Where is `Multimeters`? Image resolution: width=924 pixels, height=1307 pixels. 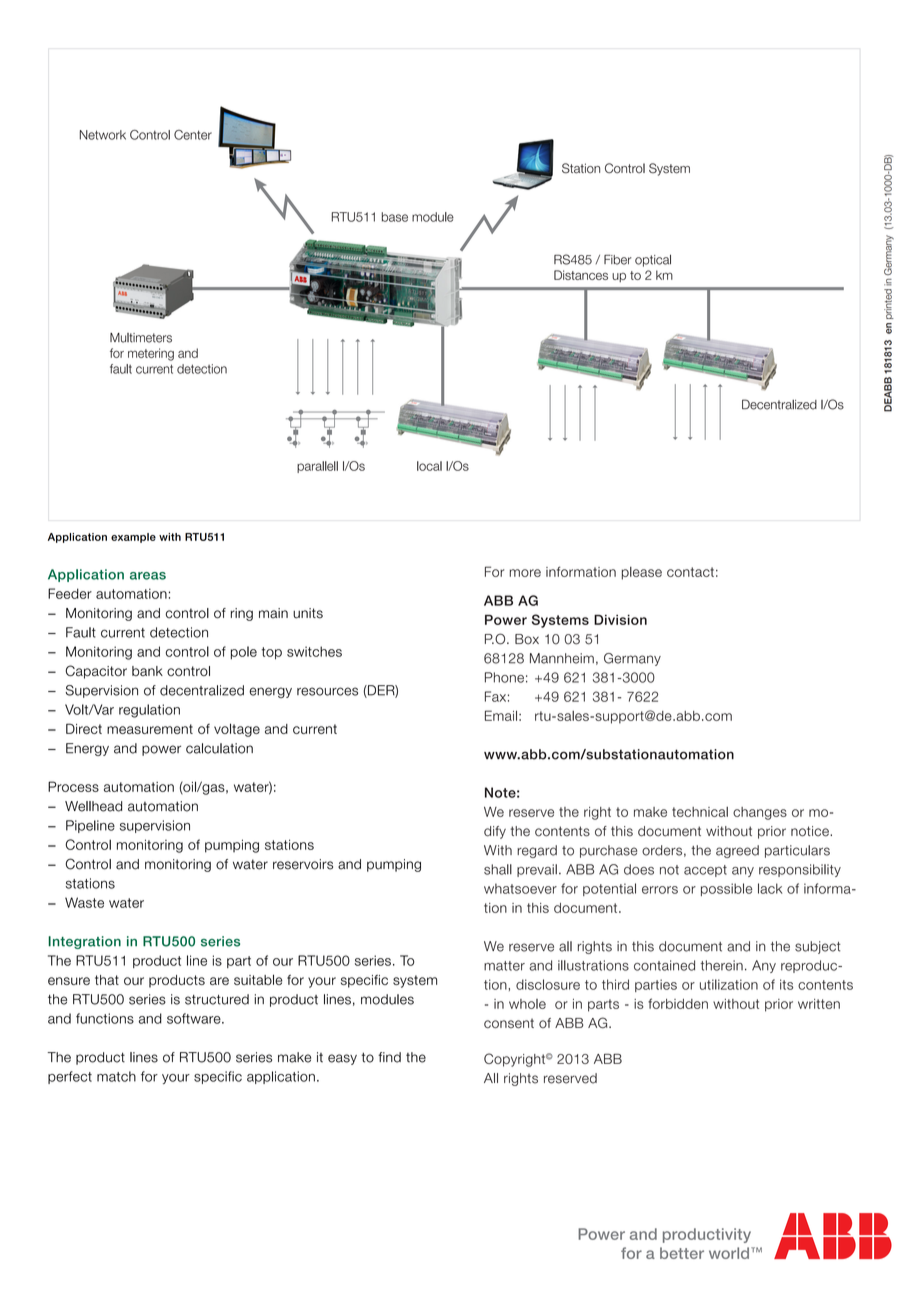 Multimeters is located at coordinates (141, 338).
